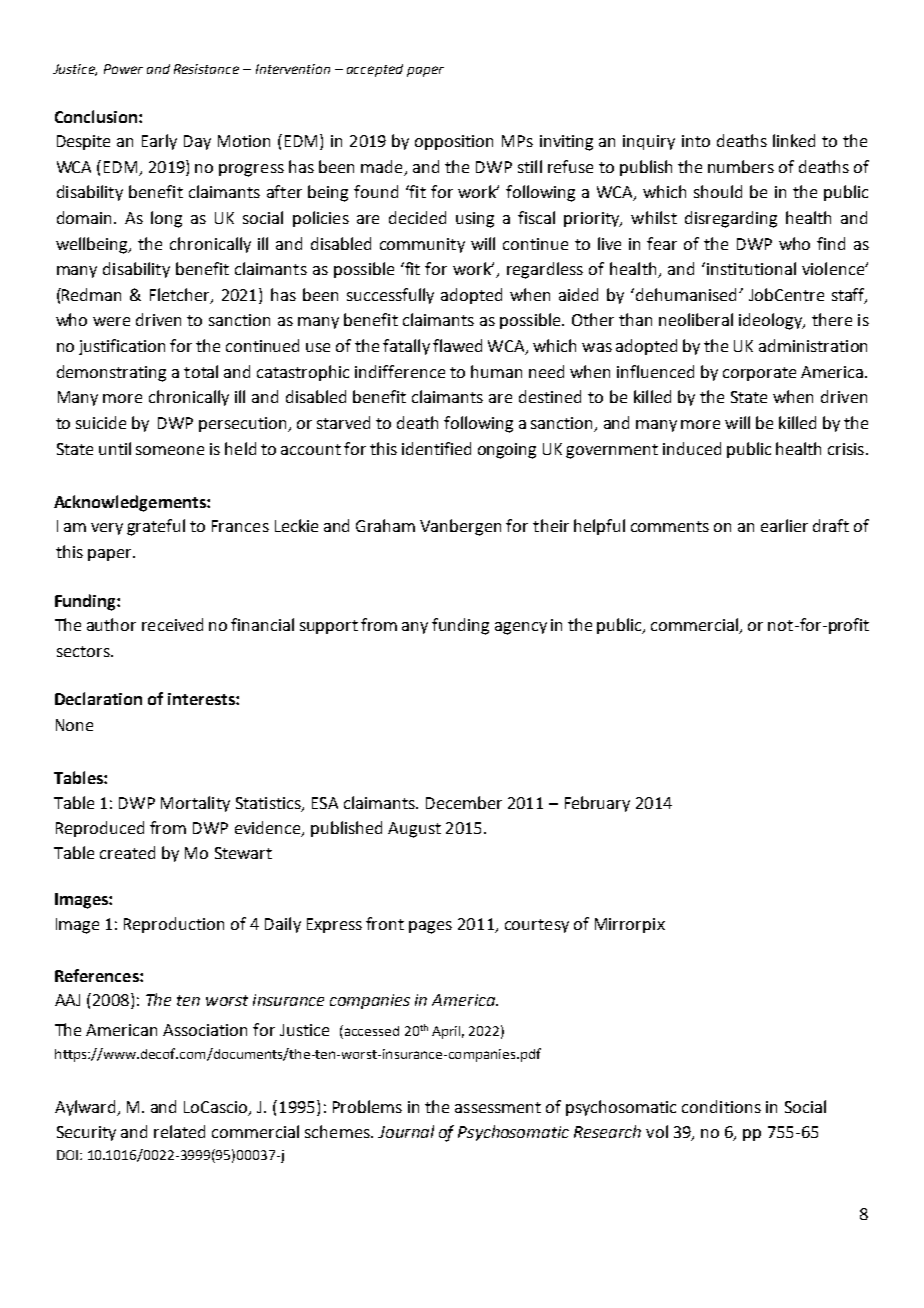  What do you see at coordinates (170, 450) in the document?
I see `someone` at bounding box center [170, 450].
